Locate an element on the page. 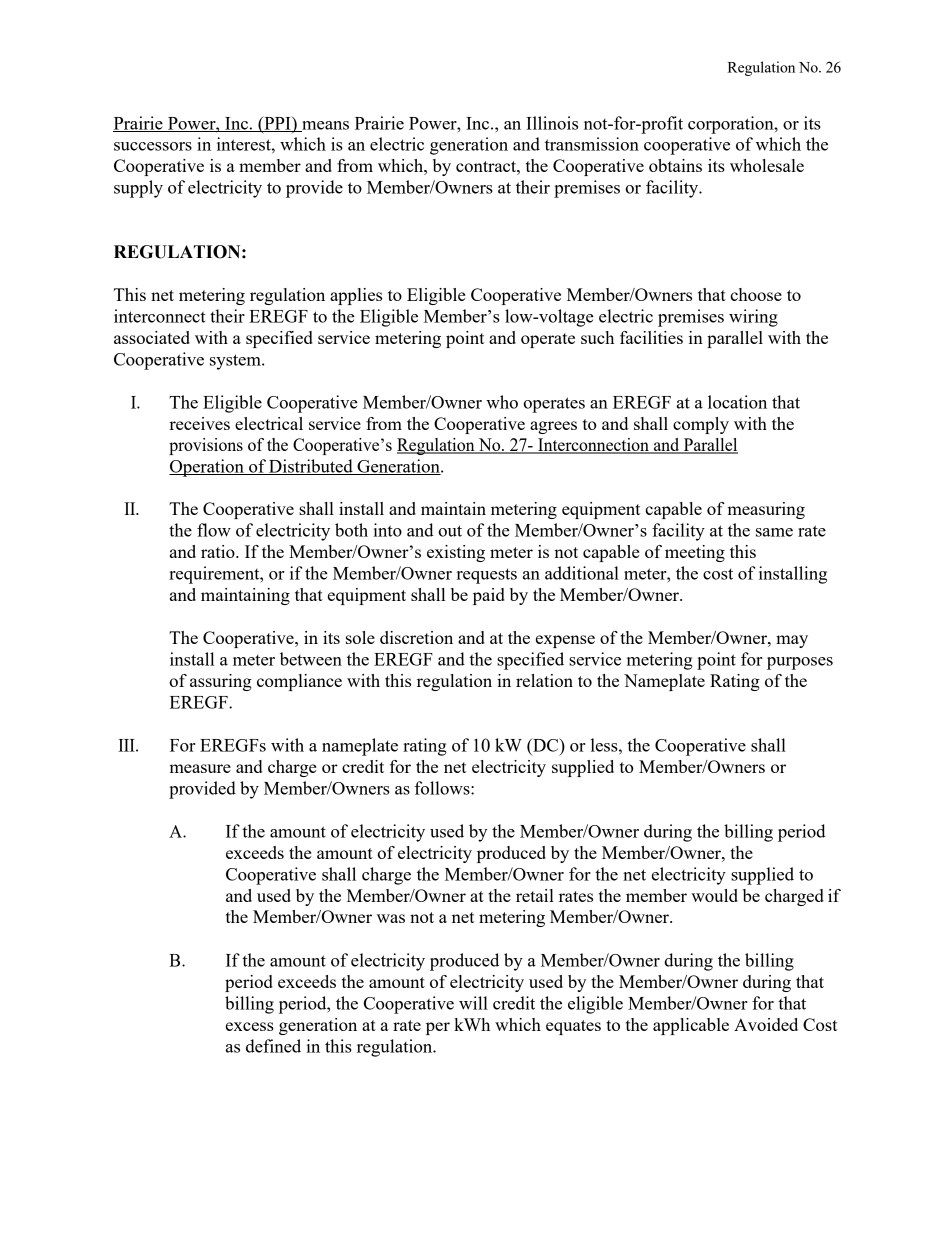  requests is located at coordinates (487, 576).
